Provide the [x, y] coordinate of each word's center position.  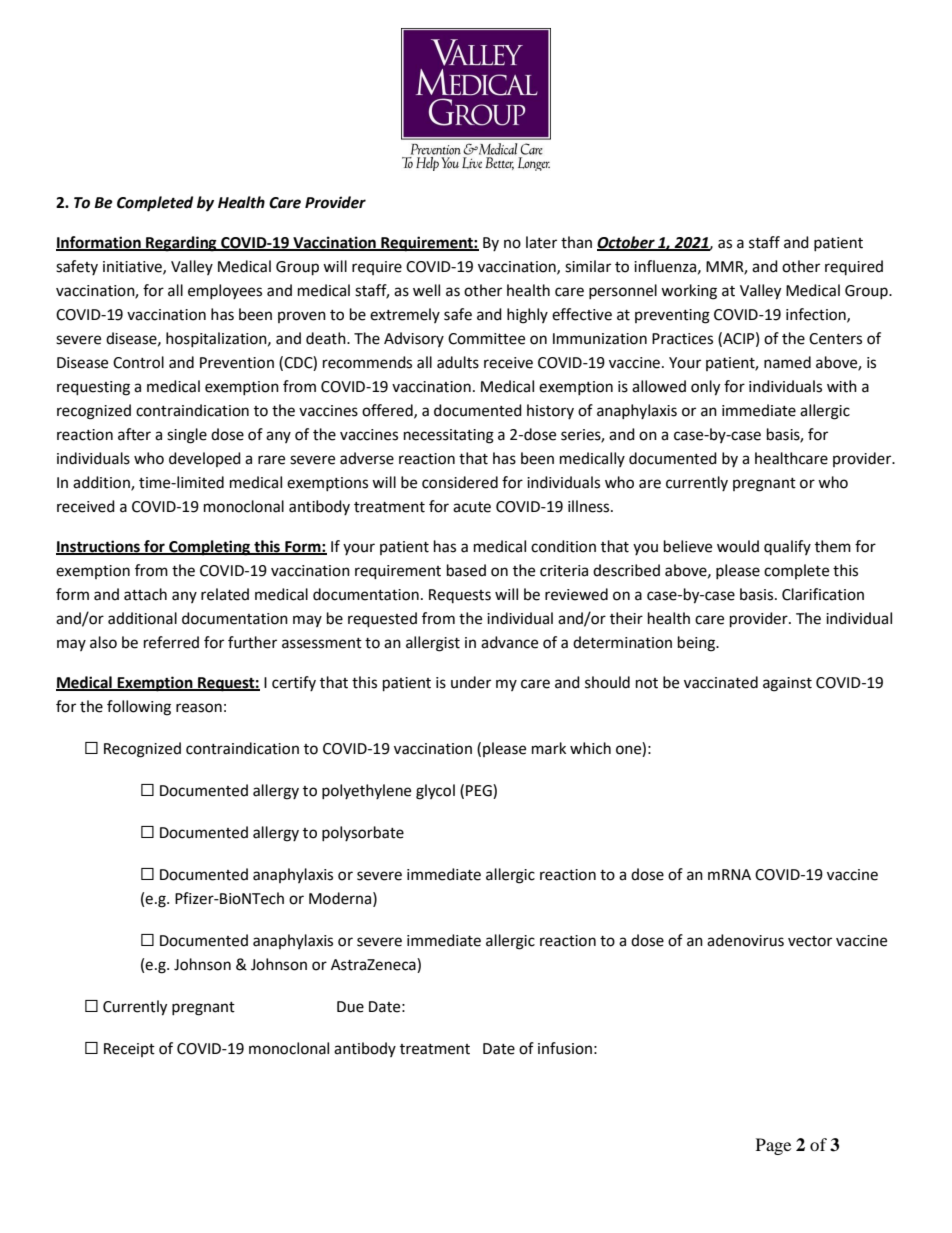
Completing [210, 548]
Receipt [129, 1050]
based [466, 570]
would [738, 546]
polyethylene [366, 791]
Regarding [181, 244]
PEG [480, 790]
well [426, 290]
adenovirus [745, 940]
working [689, 292]
